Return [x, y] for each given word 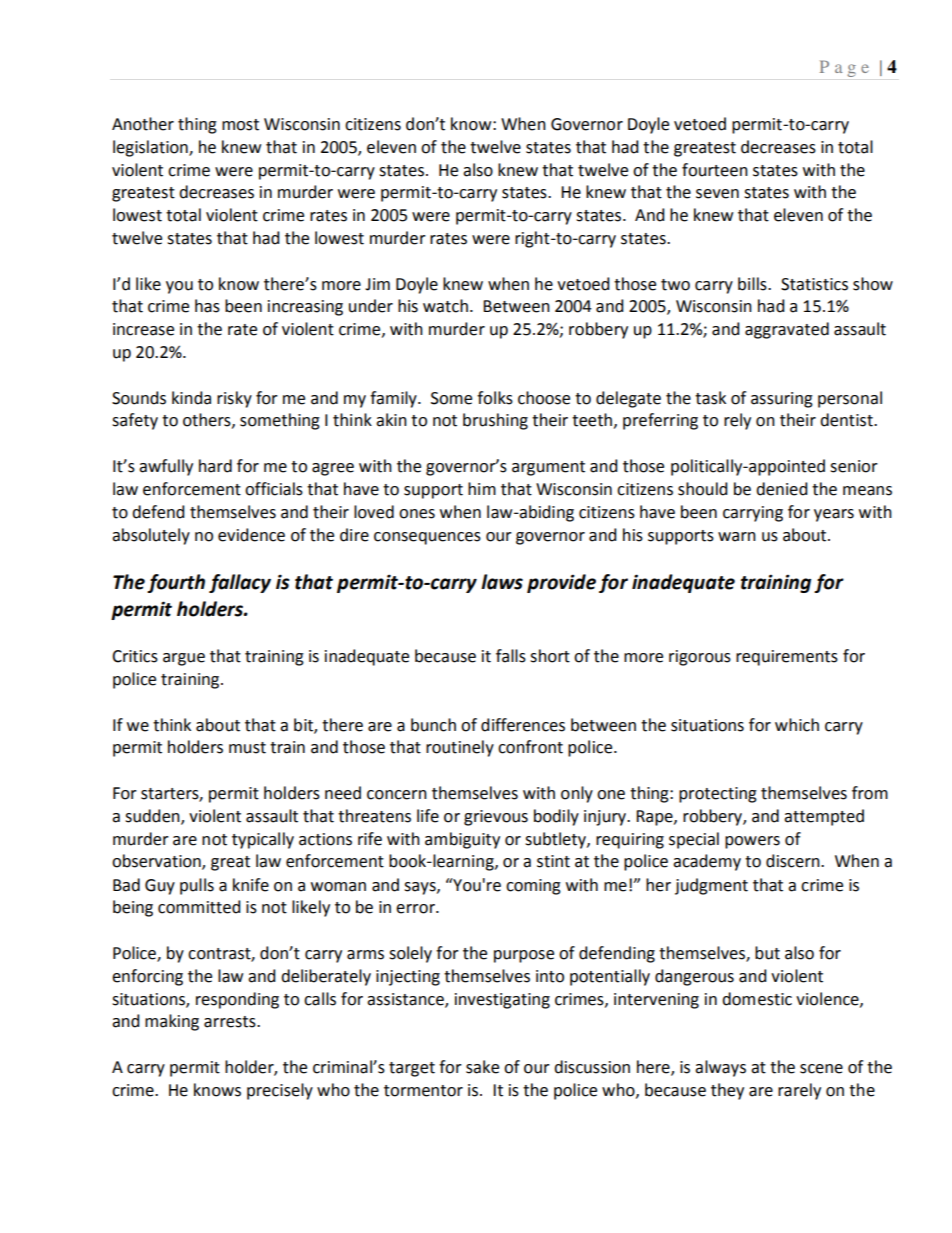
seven [717, 194]
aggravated [787, 330]
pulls [197, 886]
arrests [231, 1022]
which [797, 725]
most [240, 125]
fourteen [715, 170]
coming [533, 887]
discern [794, 861]
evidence [251, 535]
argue [184, 659]
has [207, 306]
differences [523, 725]
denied [782, 489]
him [482, 488]
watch [445, 306]
